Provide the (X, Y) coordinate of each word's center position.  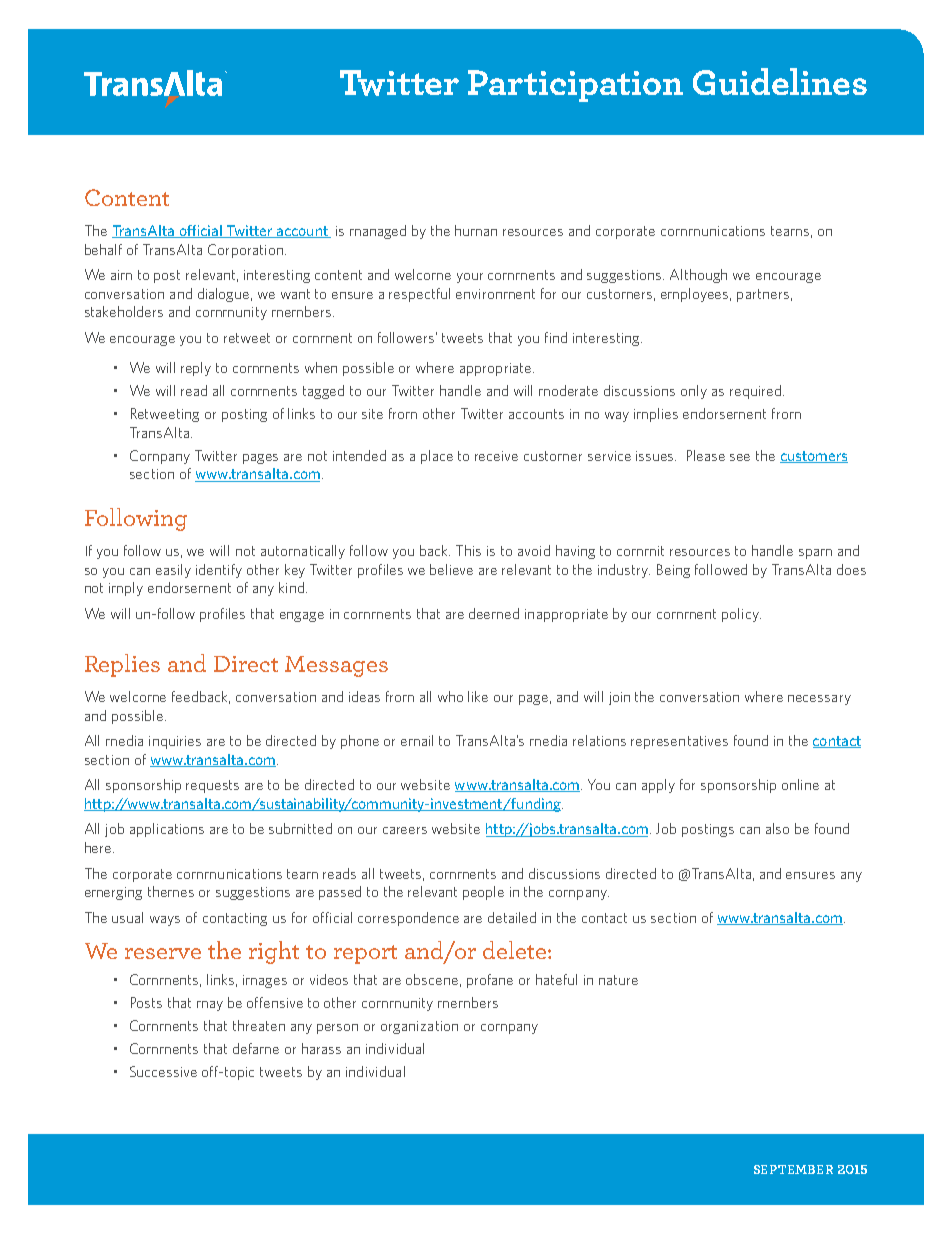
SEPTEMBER (793, 1169)
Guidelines (780, 81)
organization (419, 1027)
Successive (163, 1071)
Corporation (245, 251)
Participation (575, 86)
